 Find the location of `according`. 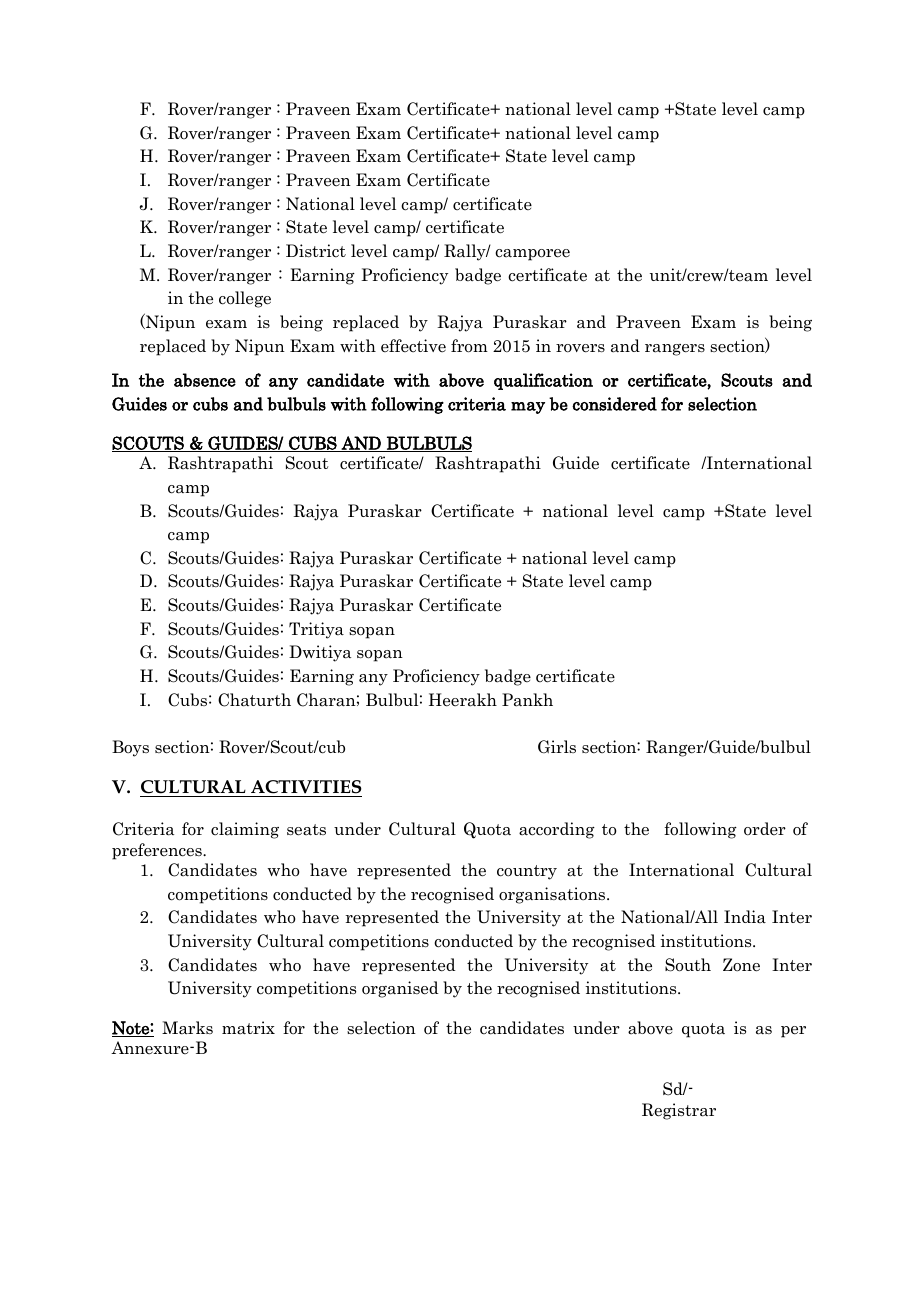

according is located at coordinates (557, 830).
